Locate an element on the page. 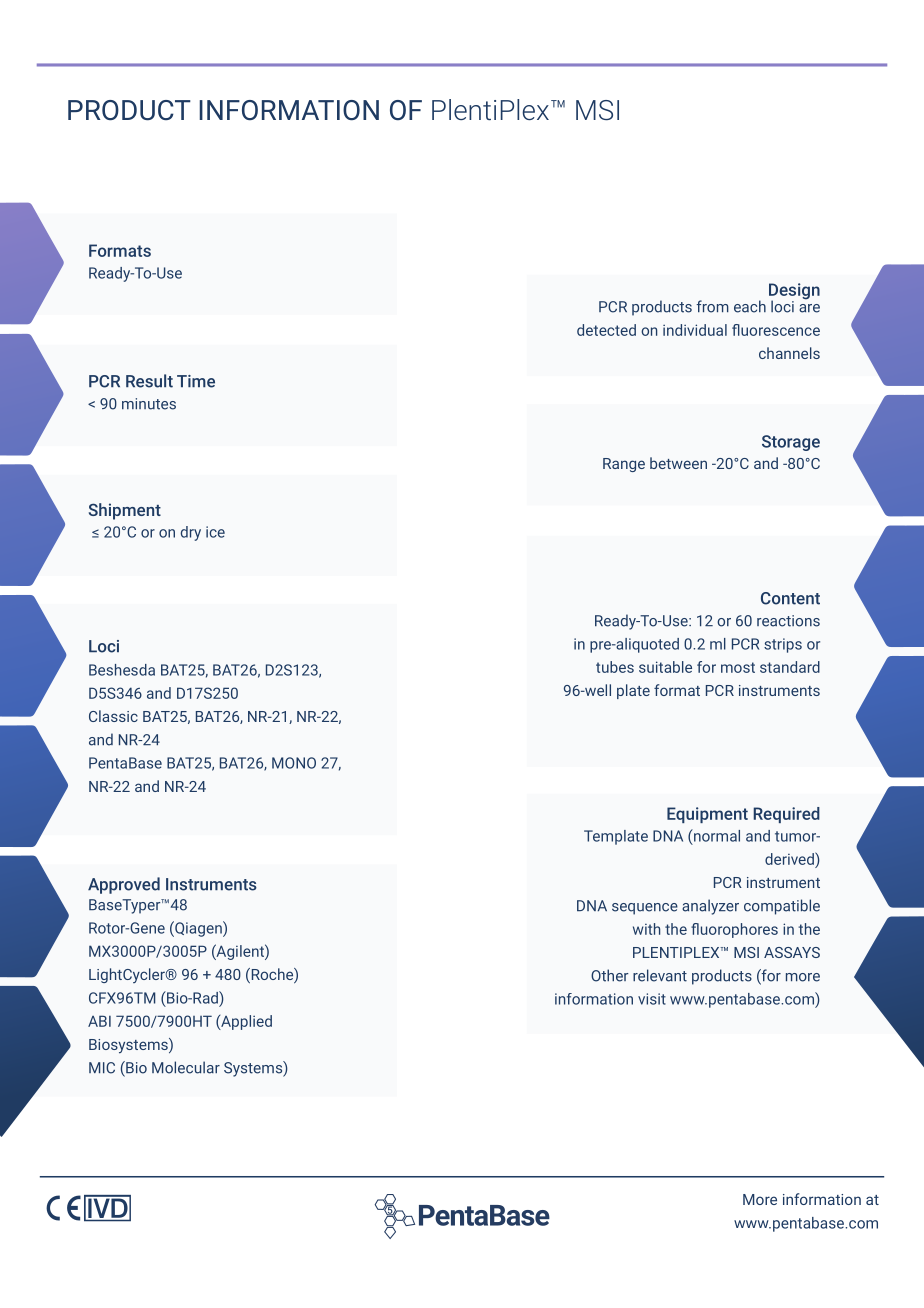  Other is located at coordinates (610, 975).
